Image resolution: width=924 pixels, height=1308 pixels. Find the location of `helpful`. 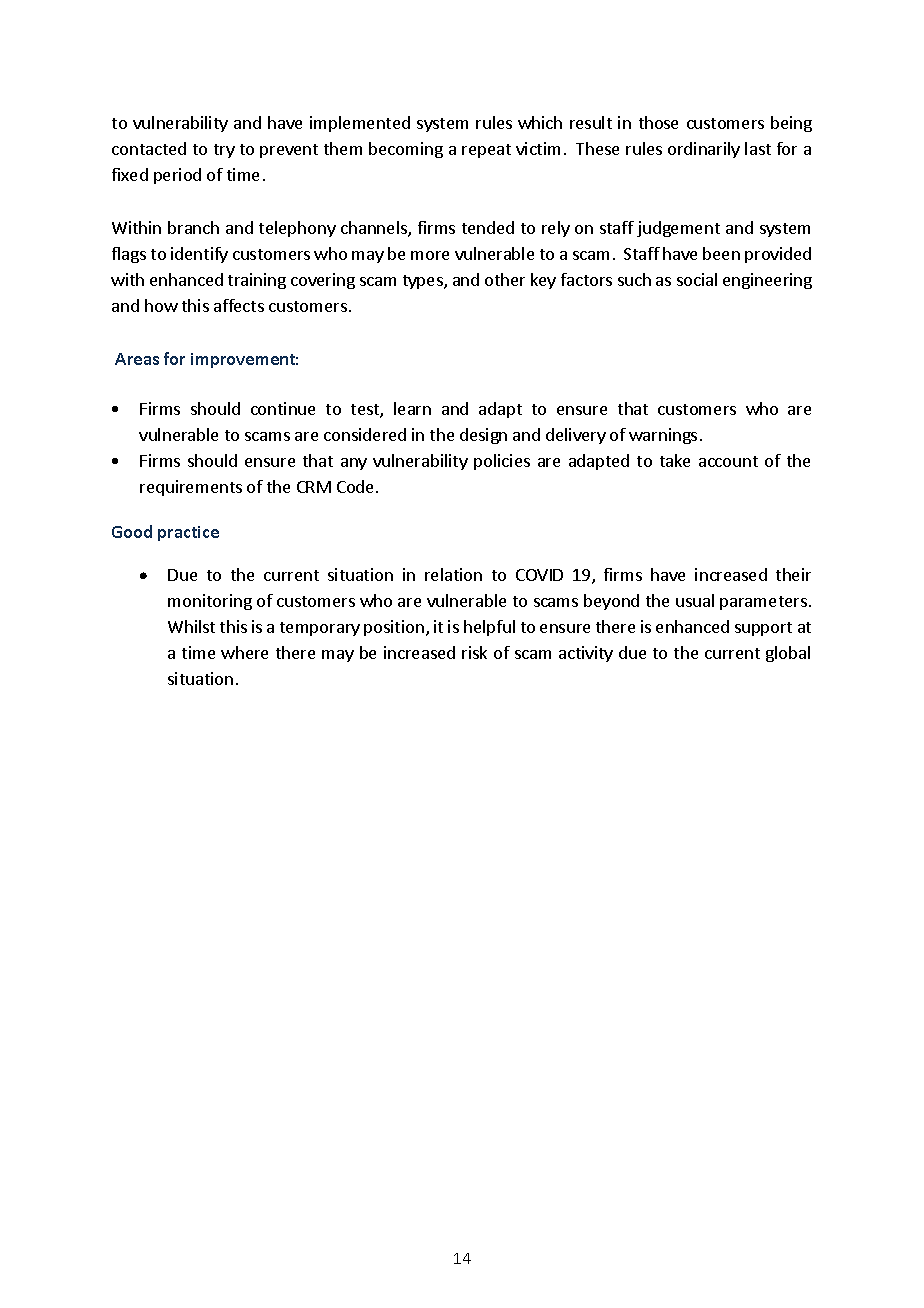

helpful is located at coordinates (489, 628).
